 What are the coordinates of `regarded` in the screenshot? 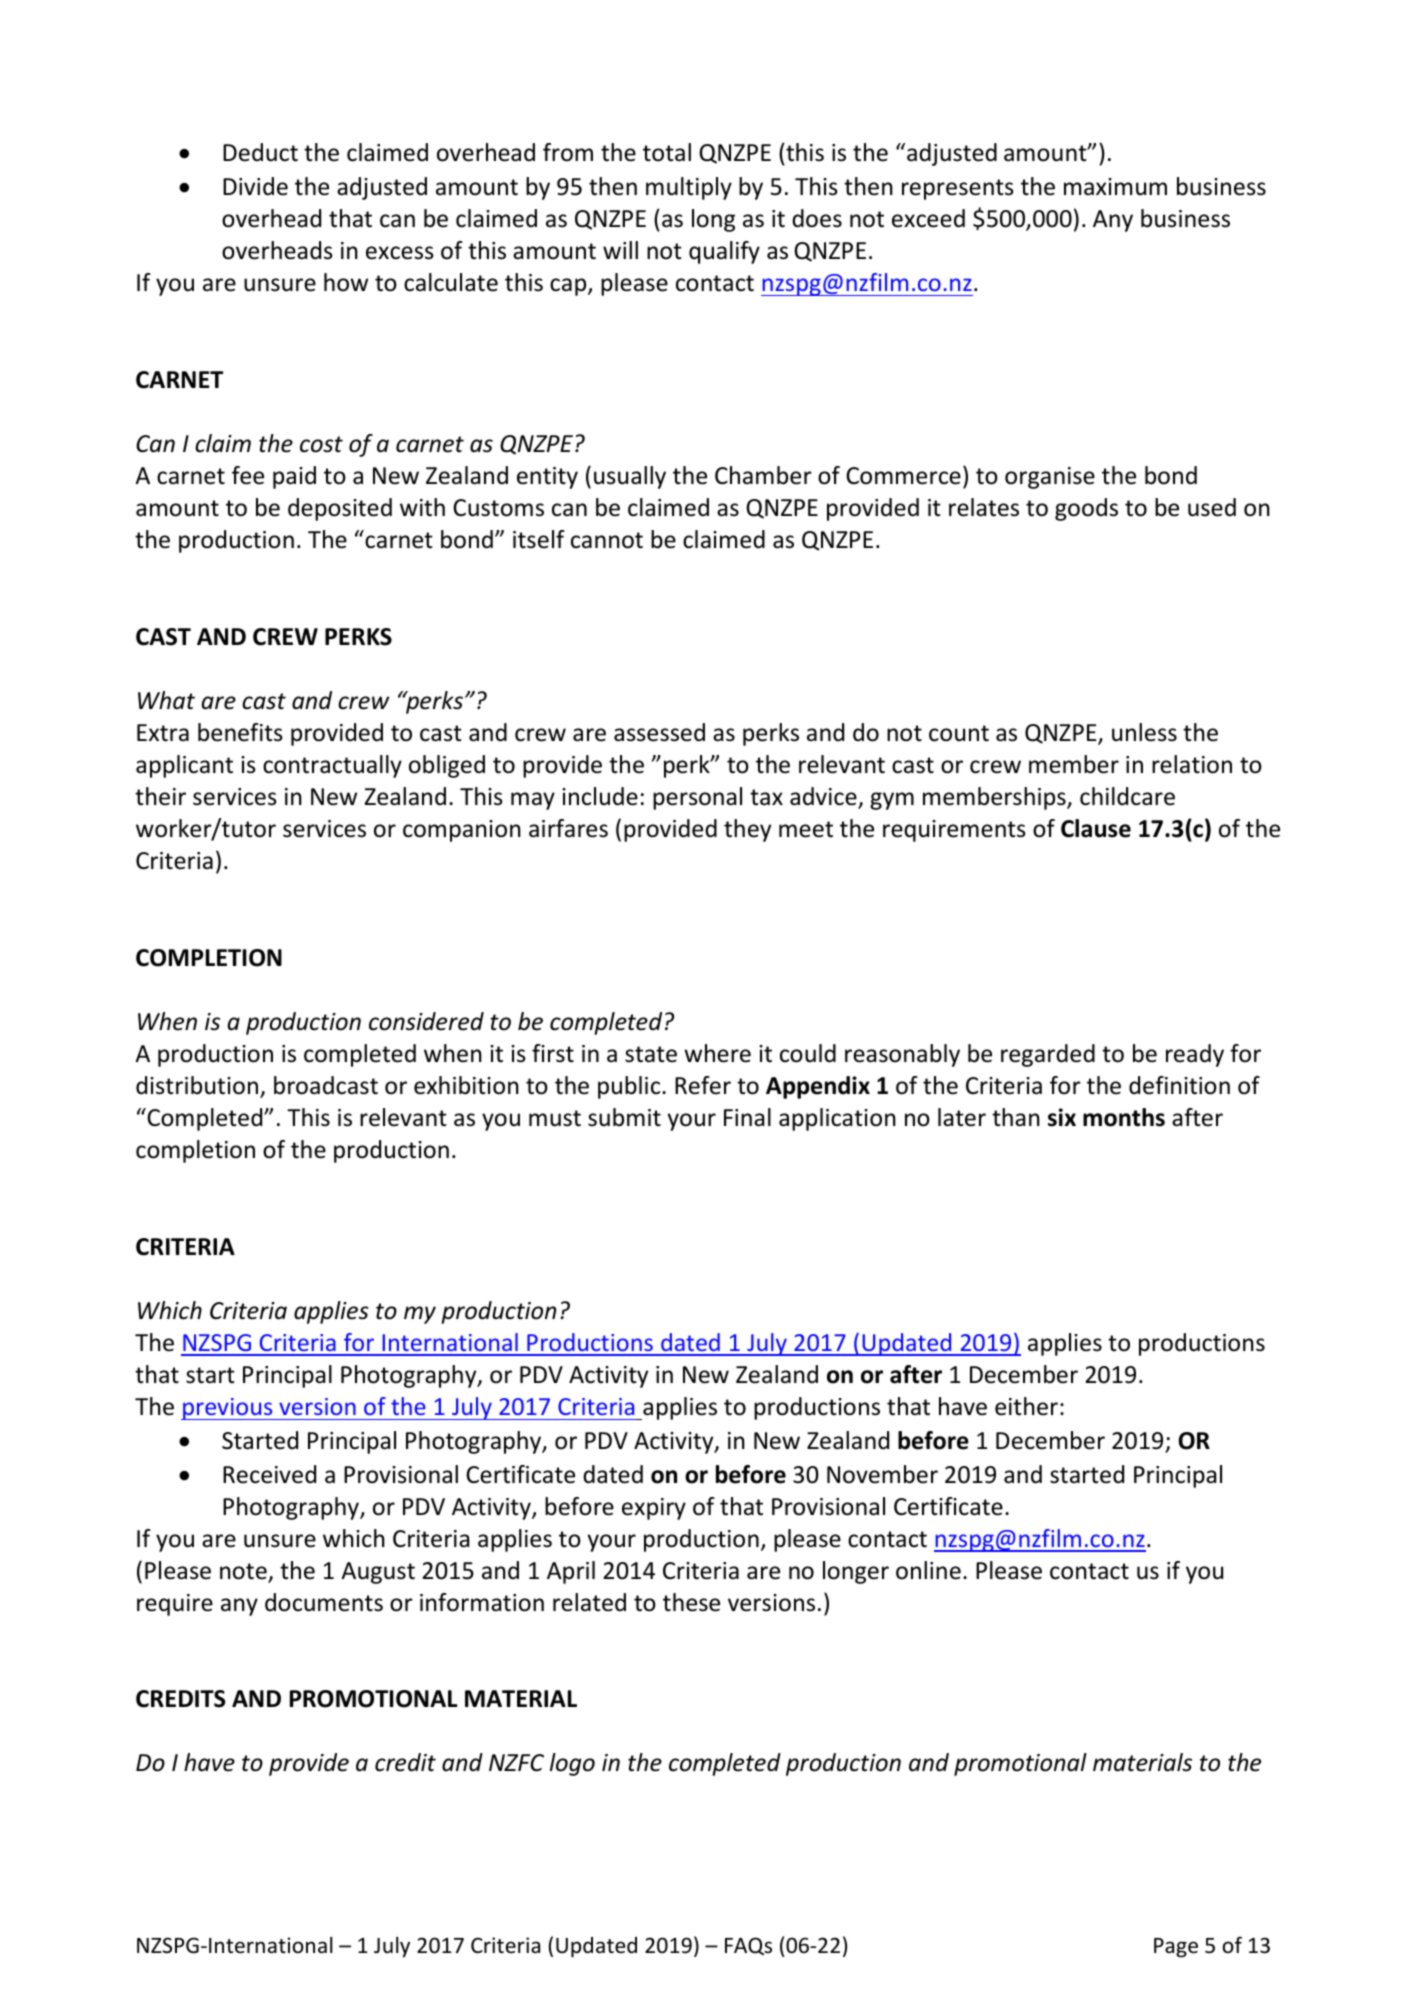 It's located at (1048, 1055).
